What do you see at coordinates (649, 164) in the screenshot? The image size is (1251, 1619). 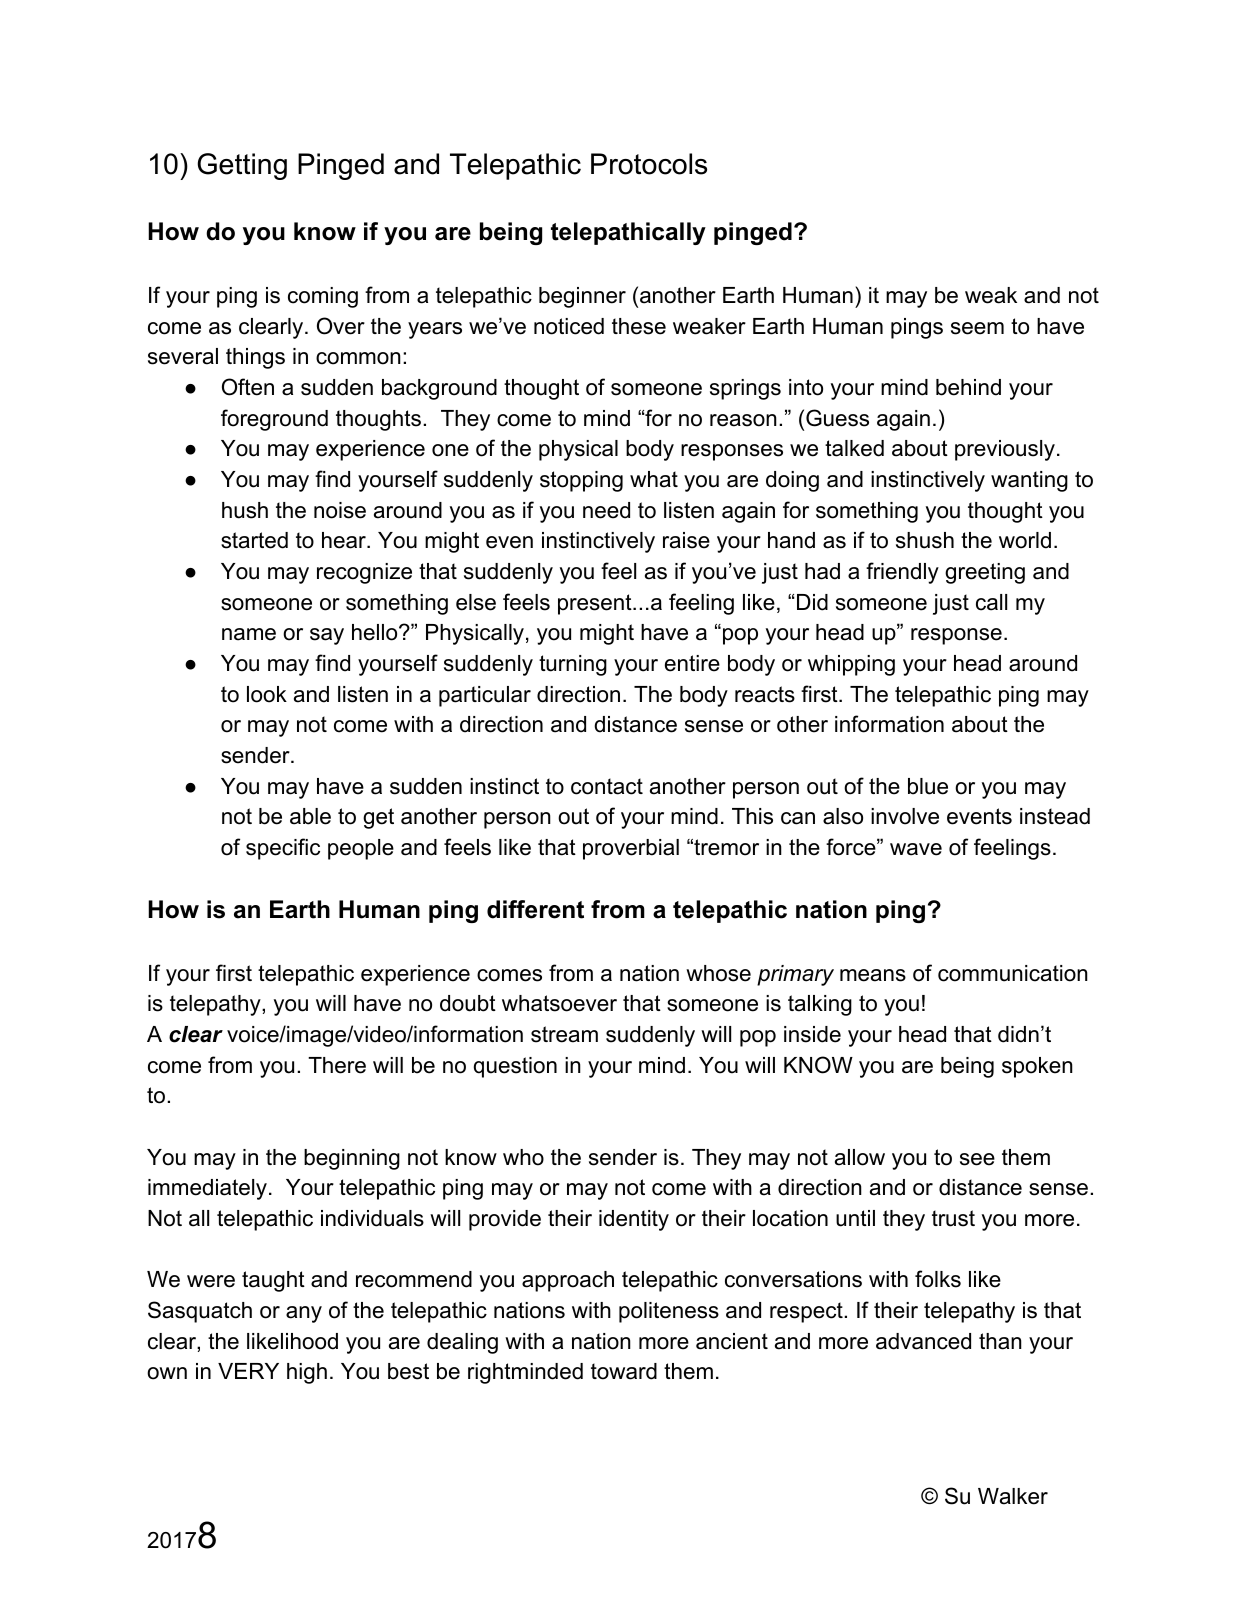 I see `Protocols` at bounding box center [649, 164].
